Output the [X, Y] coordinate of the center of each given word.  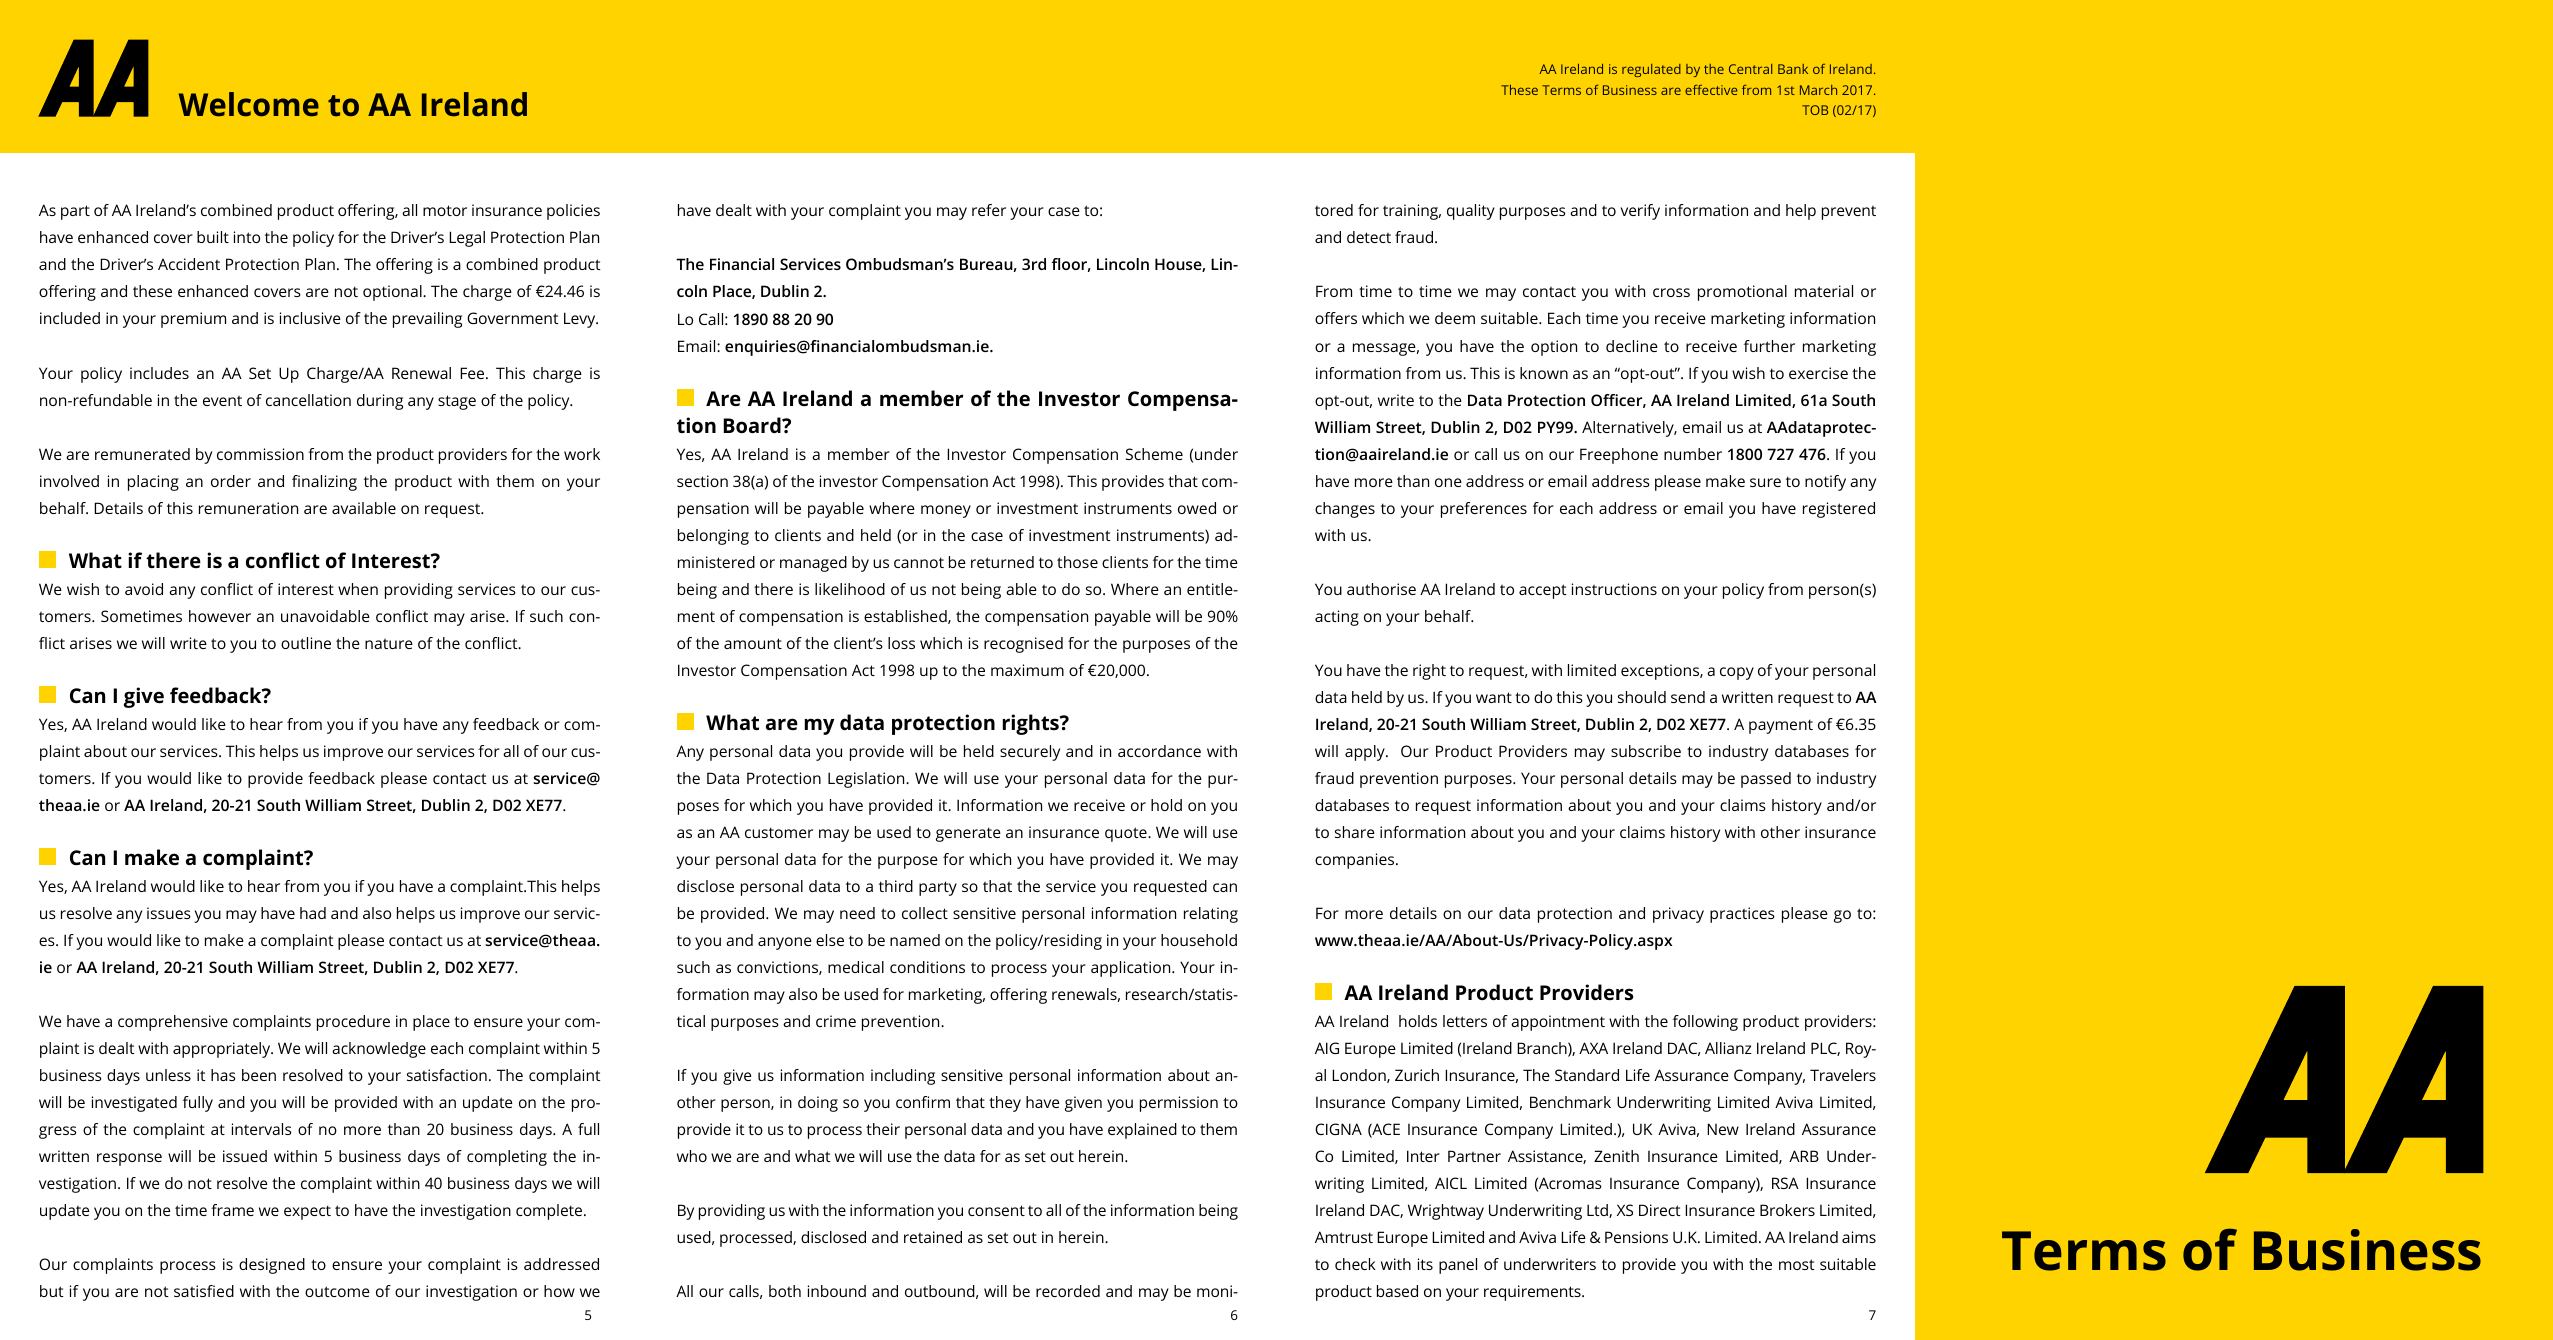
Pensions [1636, 1237]
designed [272, 1266]
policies [573, 212]
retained [933, 1237]
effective [1711, 90]
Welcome [249, 104]
